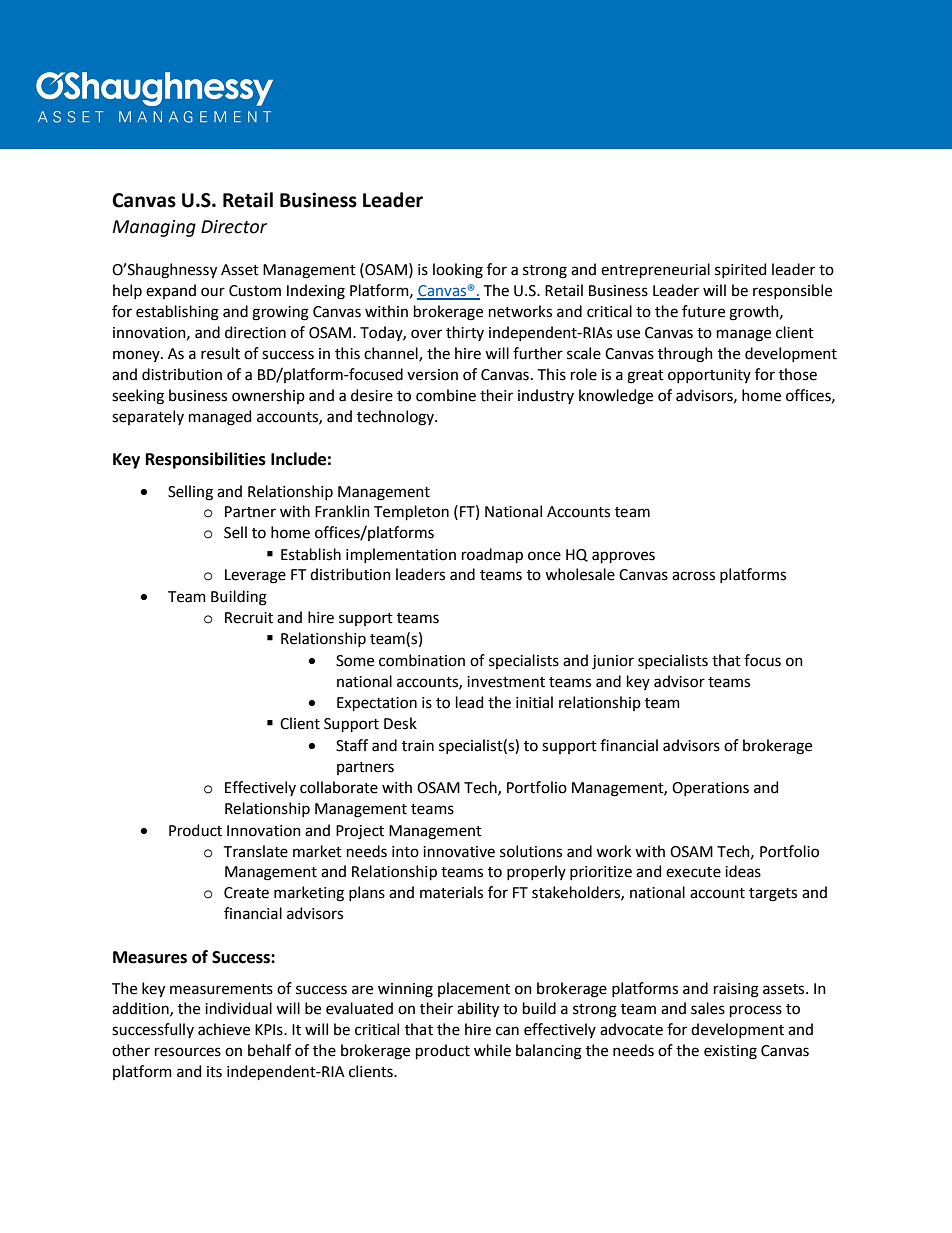  What do you see at coordinates (743, 871) in the page?
I see `ideas` at bounding box center [743, 871].
